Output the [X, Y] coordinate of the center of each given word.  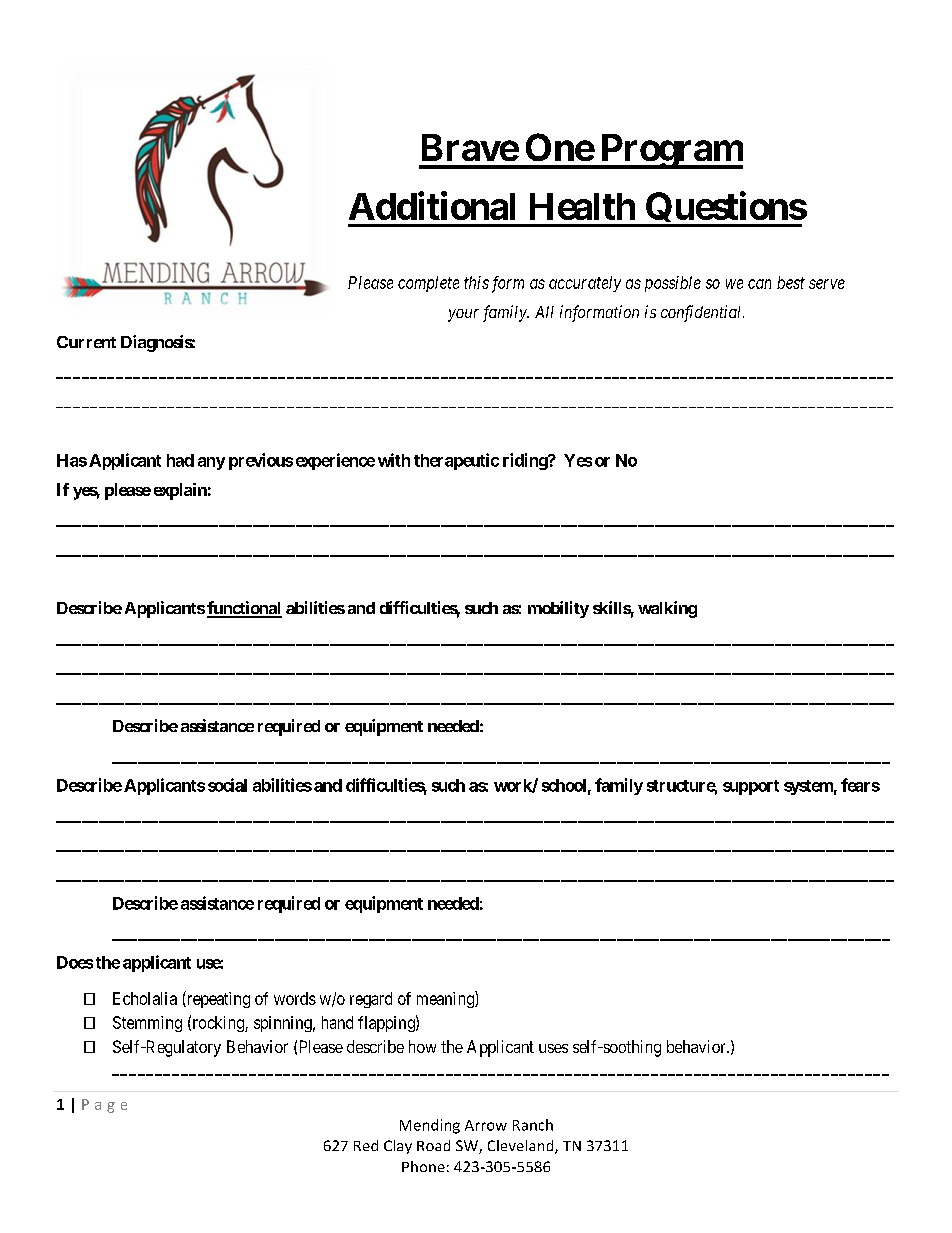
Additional [432, 205]
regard [371, 1000]
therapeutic [456, 461]
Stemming [147, 1024]
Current [86, 342]
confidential [702, 313]
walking [667, 609]
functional [244, 609]
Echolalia [145, 998]
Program [670, 151]
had [180, 460]
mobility [558, 609]
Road [433, 1145]
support [751, 787]
